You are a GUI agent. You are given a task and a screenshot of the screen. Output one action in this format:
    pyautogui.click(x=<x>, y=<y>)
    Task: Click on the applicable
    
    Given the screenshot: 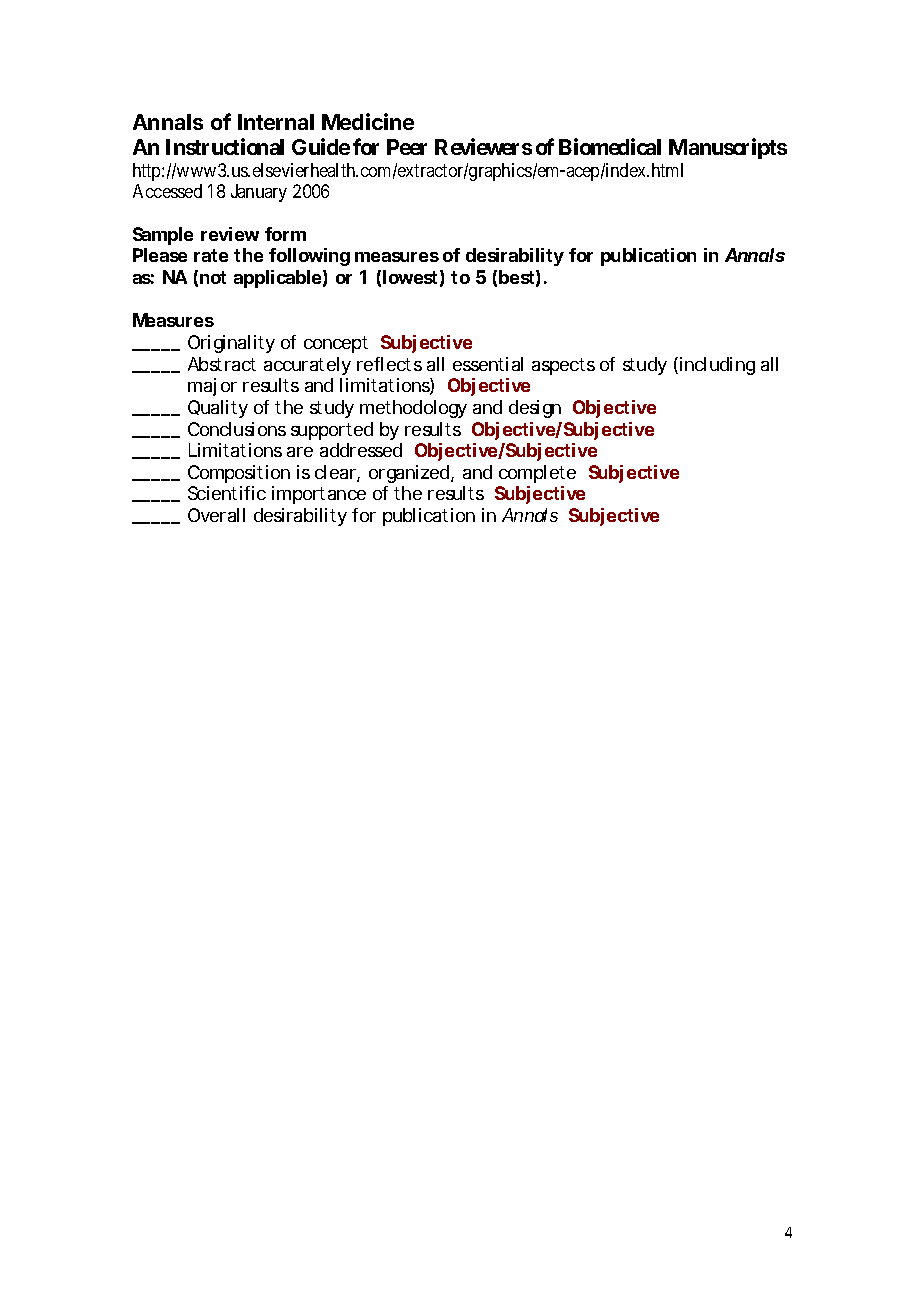 What is the action you would take?
    pyautogui.click(x=277, y=279)
